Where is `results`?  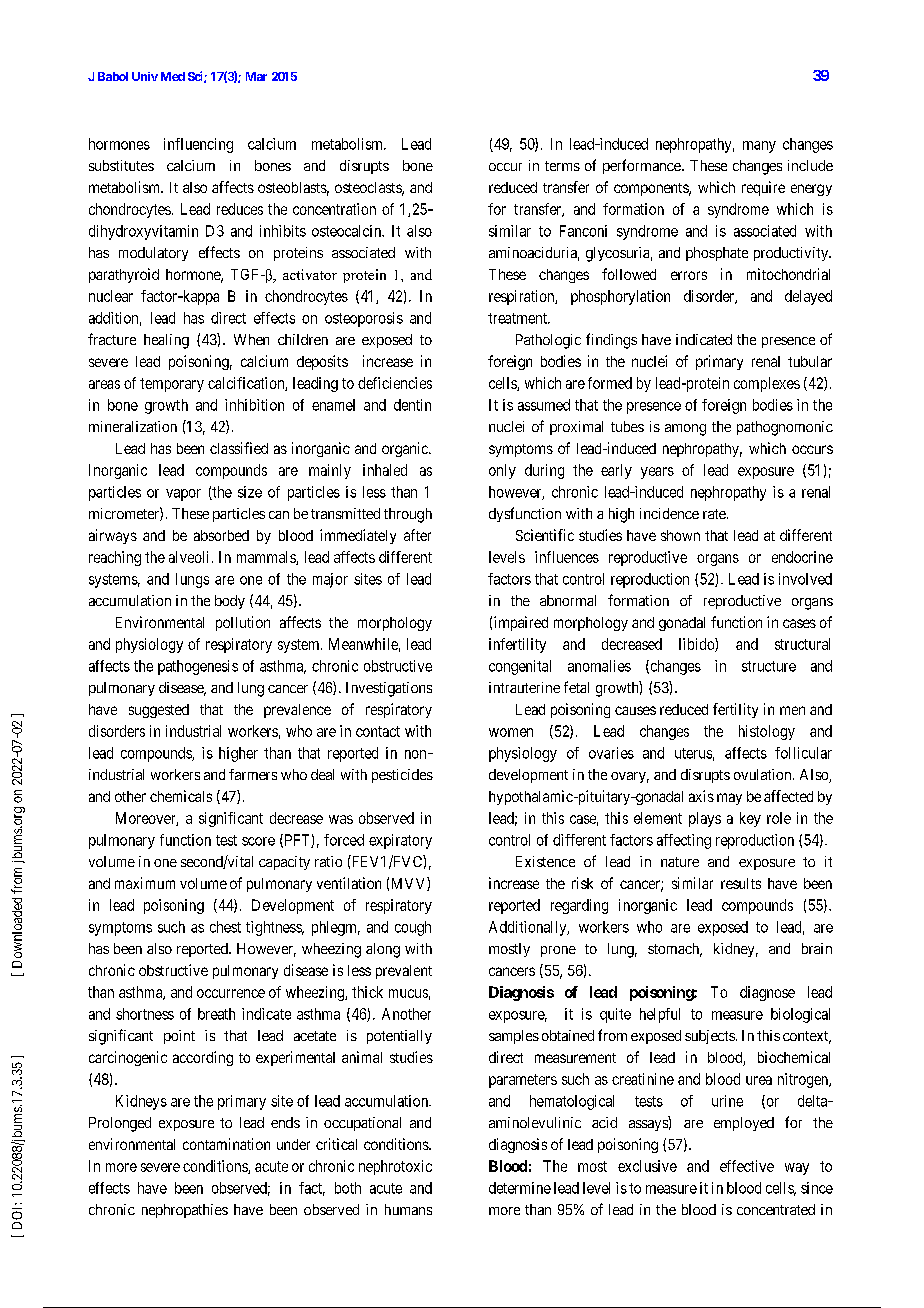
results is located at coordinates (741, 883).
